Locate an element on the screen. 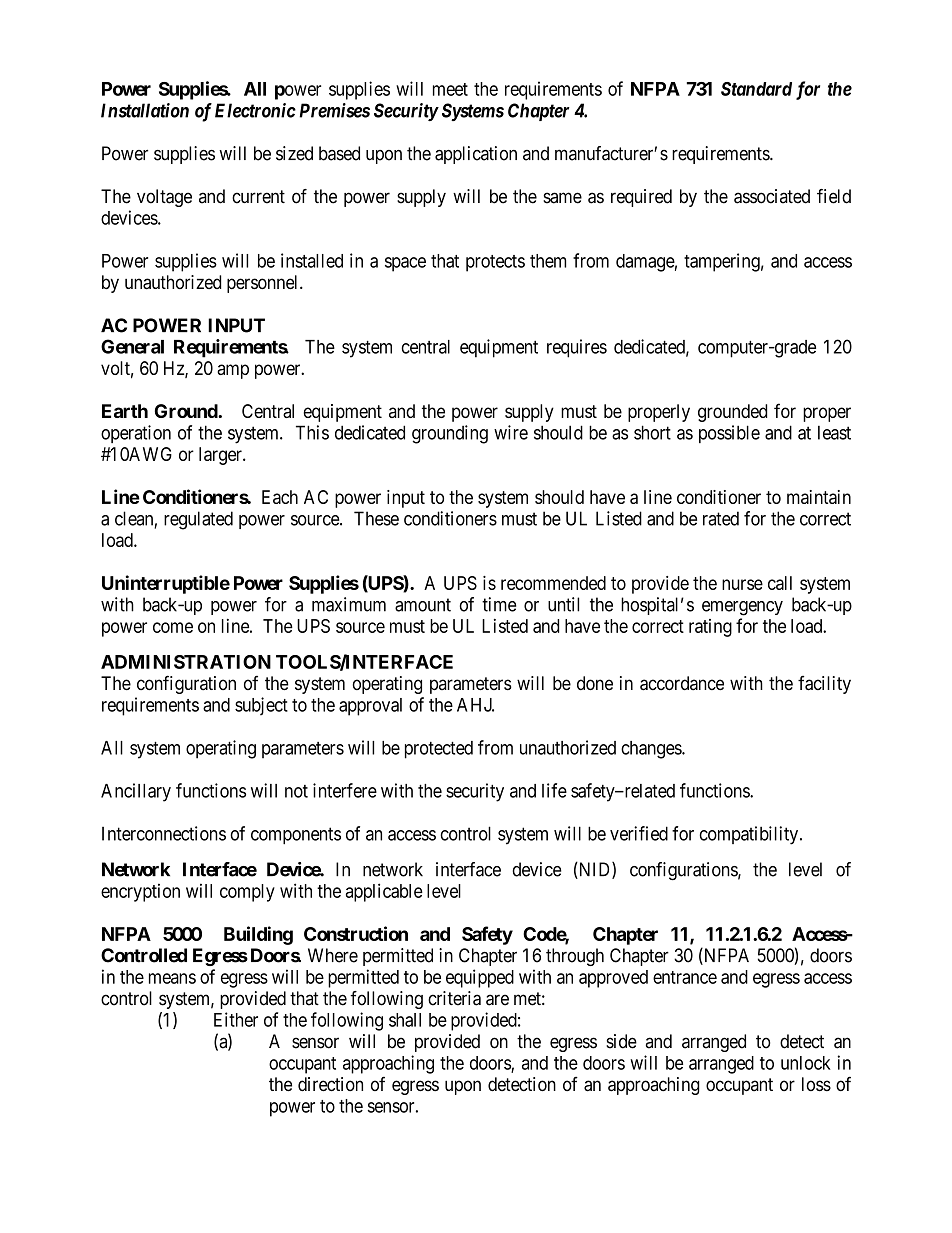 The width and height of the screenshot is (952, 1233). are is located at coordinates (497, 1000).
